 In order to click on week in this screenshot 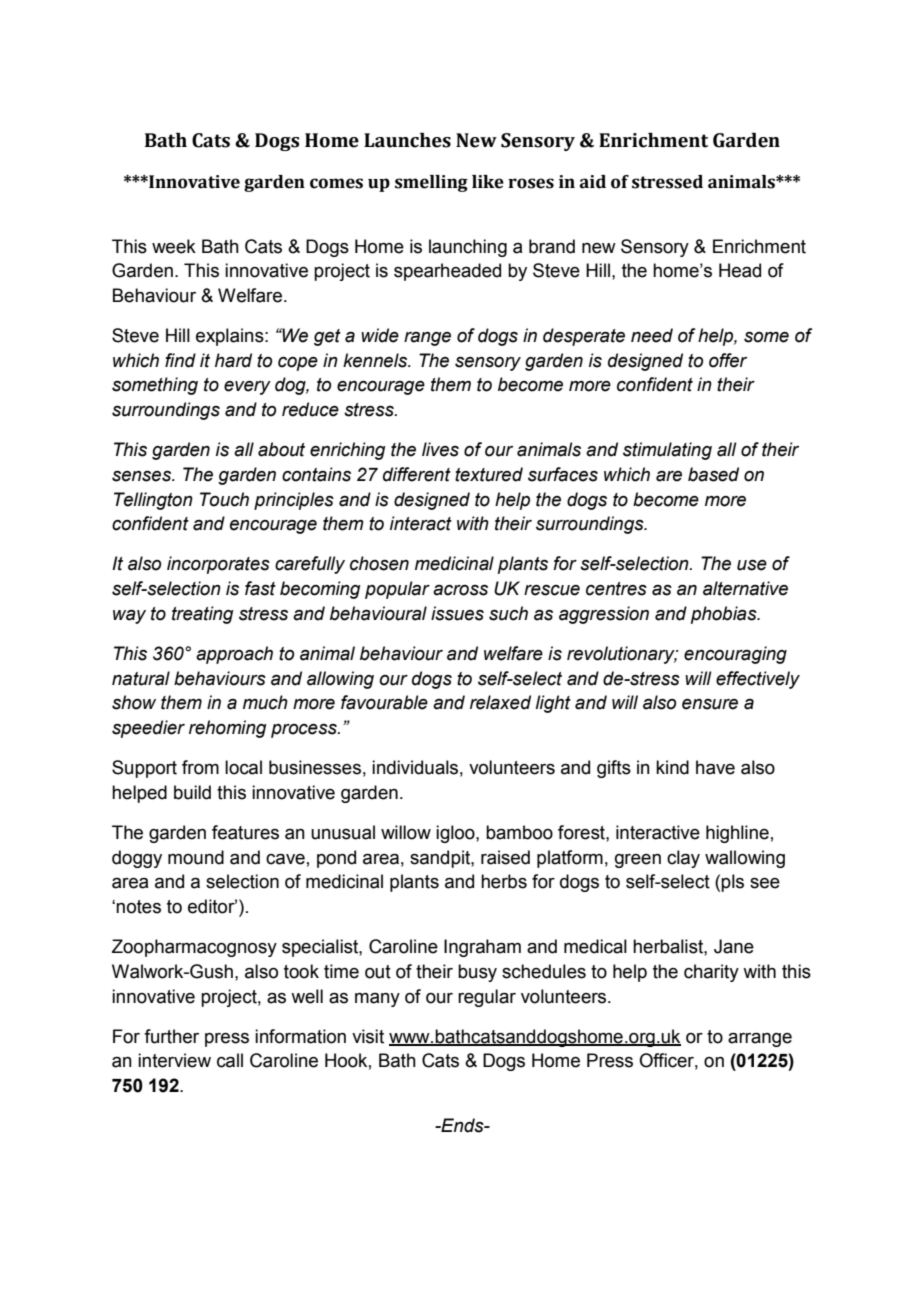, I will do `click(174, 246)`.
